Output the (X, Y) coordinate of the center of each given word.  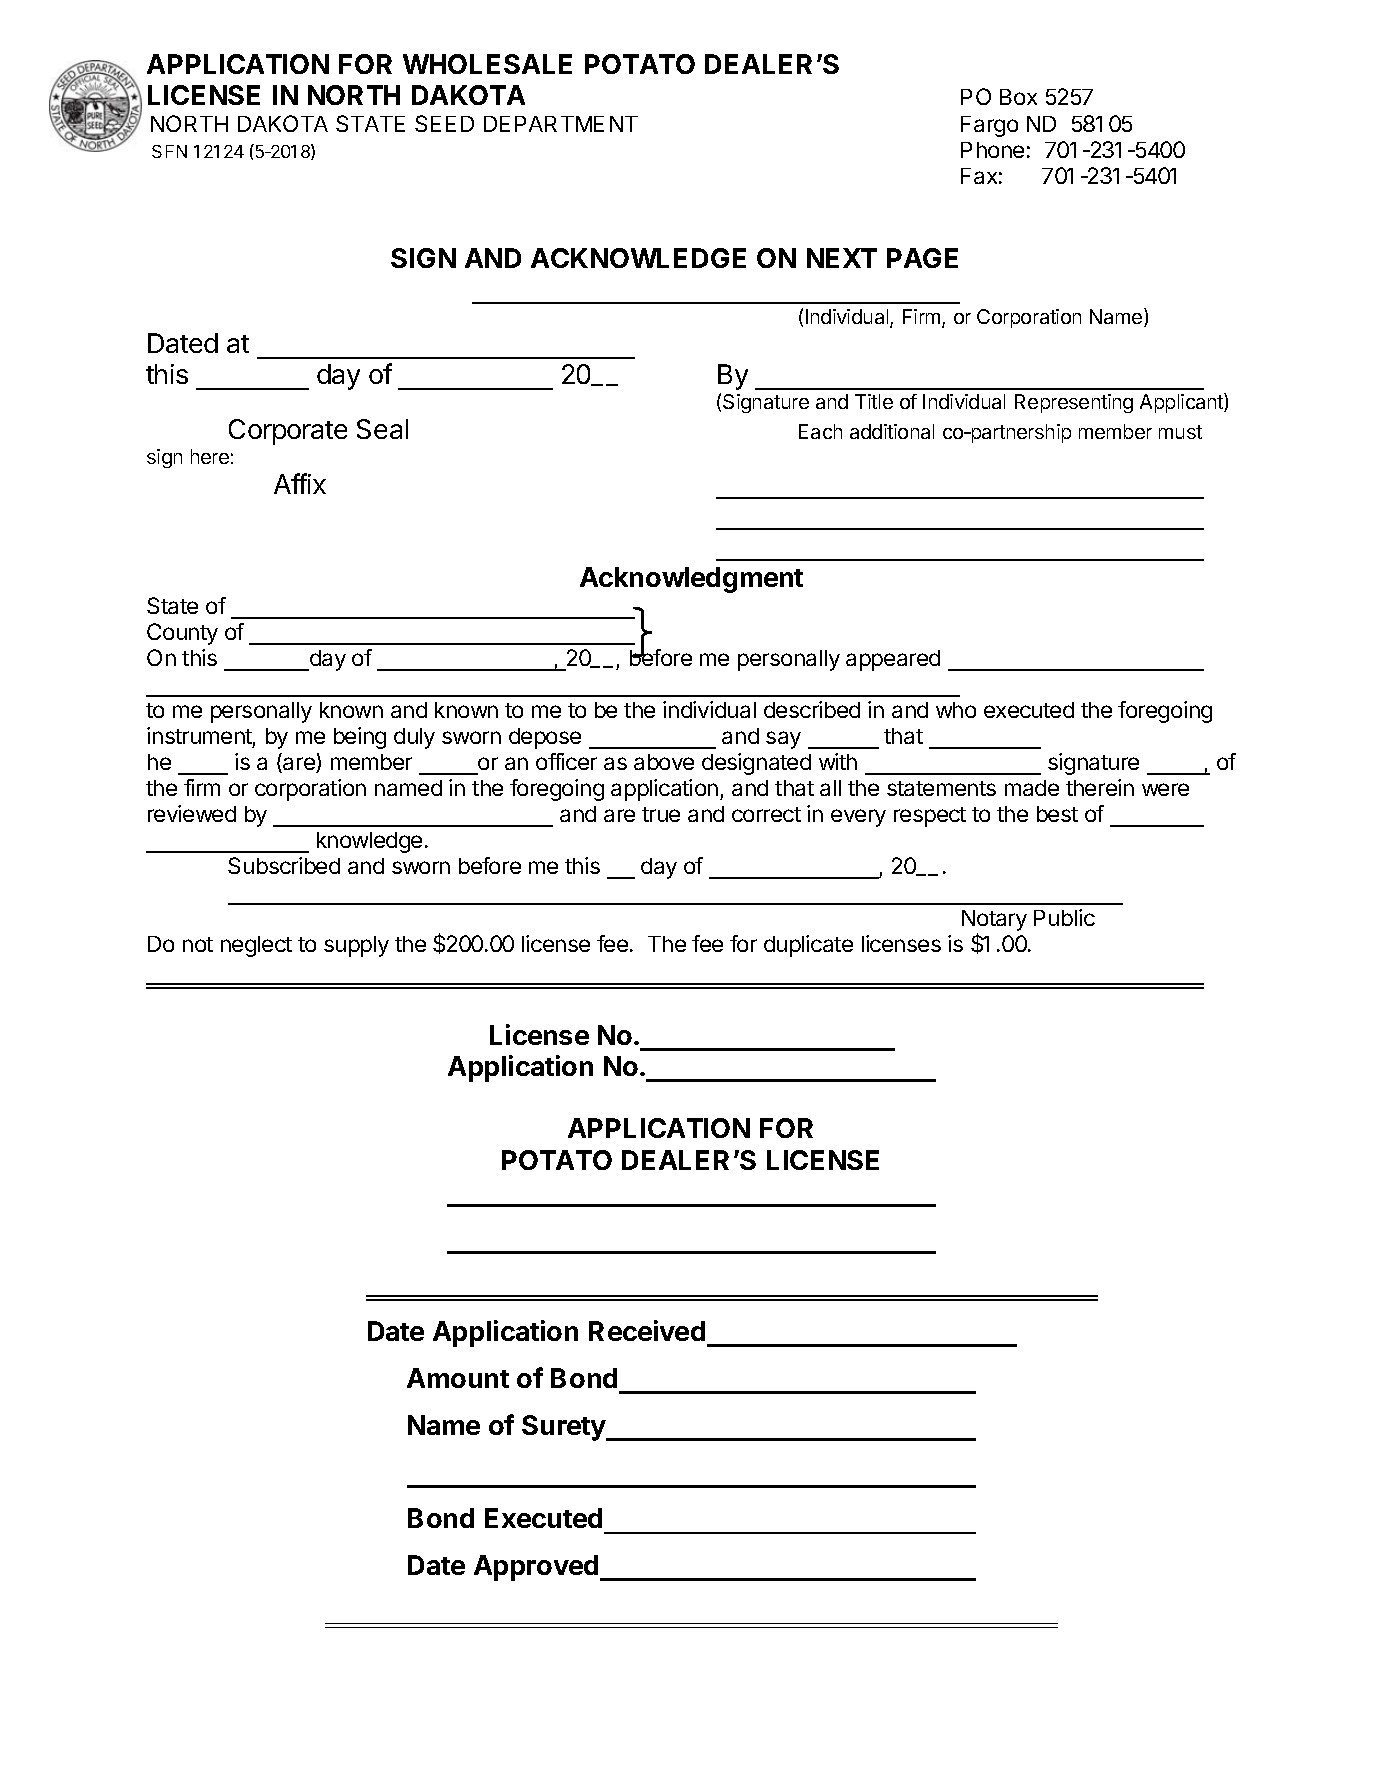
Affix (300, 483)
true (661, 814)
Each (820, 431)
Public (1064, 917)
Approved (537, 1568)
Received (647, 1330)
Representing (1074, 403)
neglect (256, 946)
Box (1018, 97)
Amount (458, 1378)
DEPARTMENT (561, 124)
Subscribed (284, 865)
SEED (444, 123)
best (1057, 814)
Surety (565, 1428)
